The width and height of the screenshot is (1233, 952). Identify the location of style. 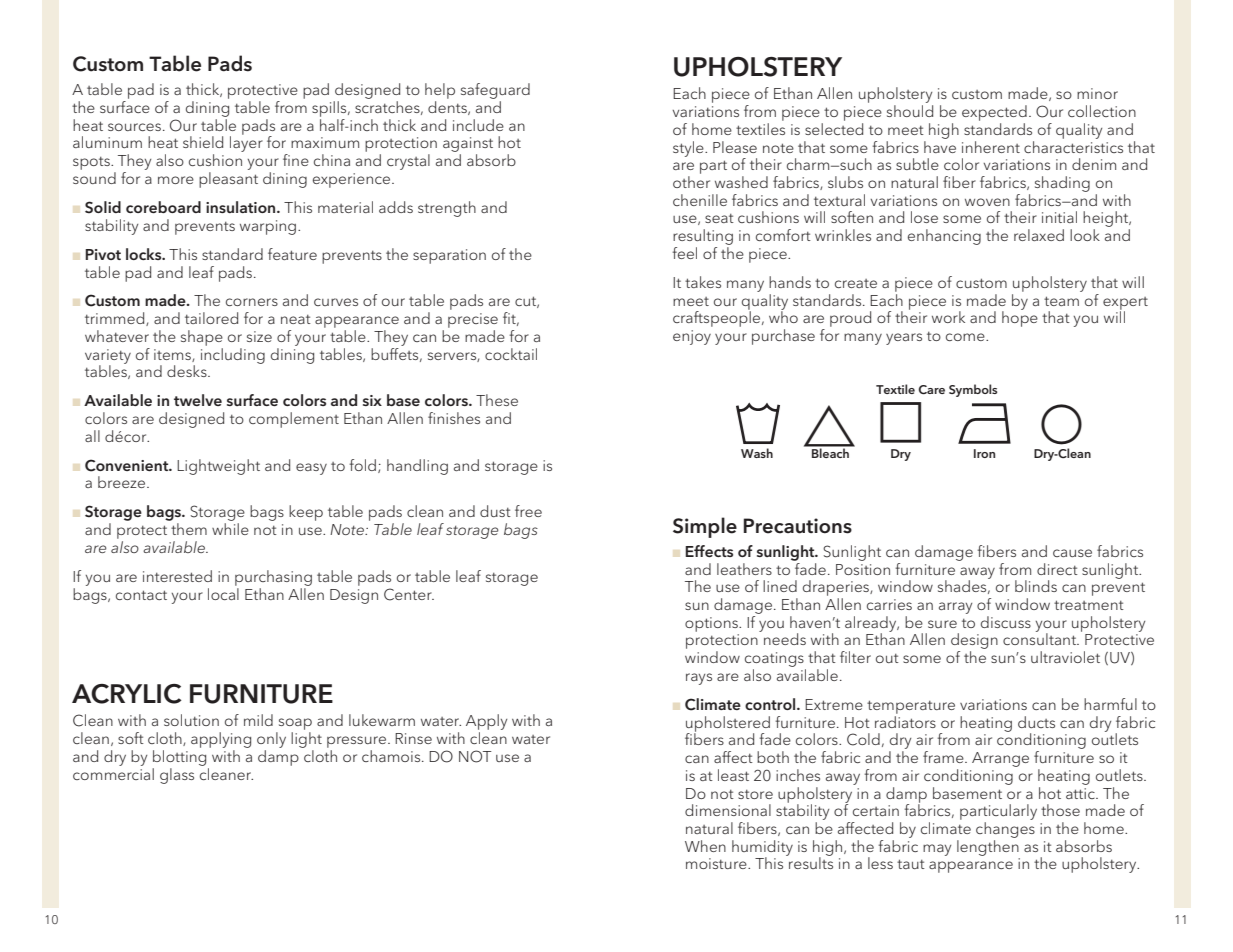
(689, 149).
